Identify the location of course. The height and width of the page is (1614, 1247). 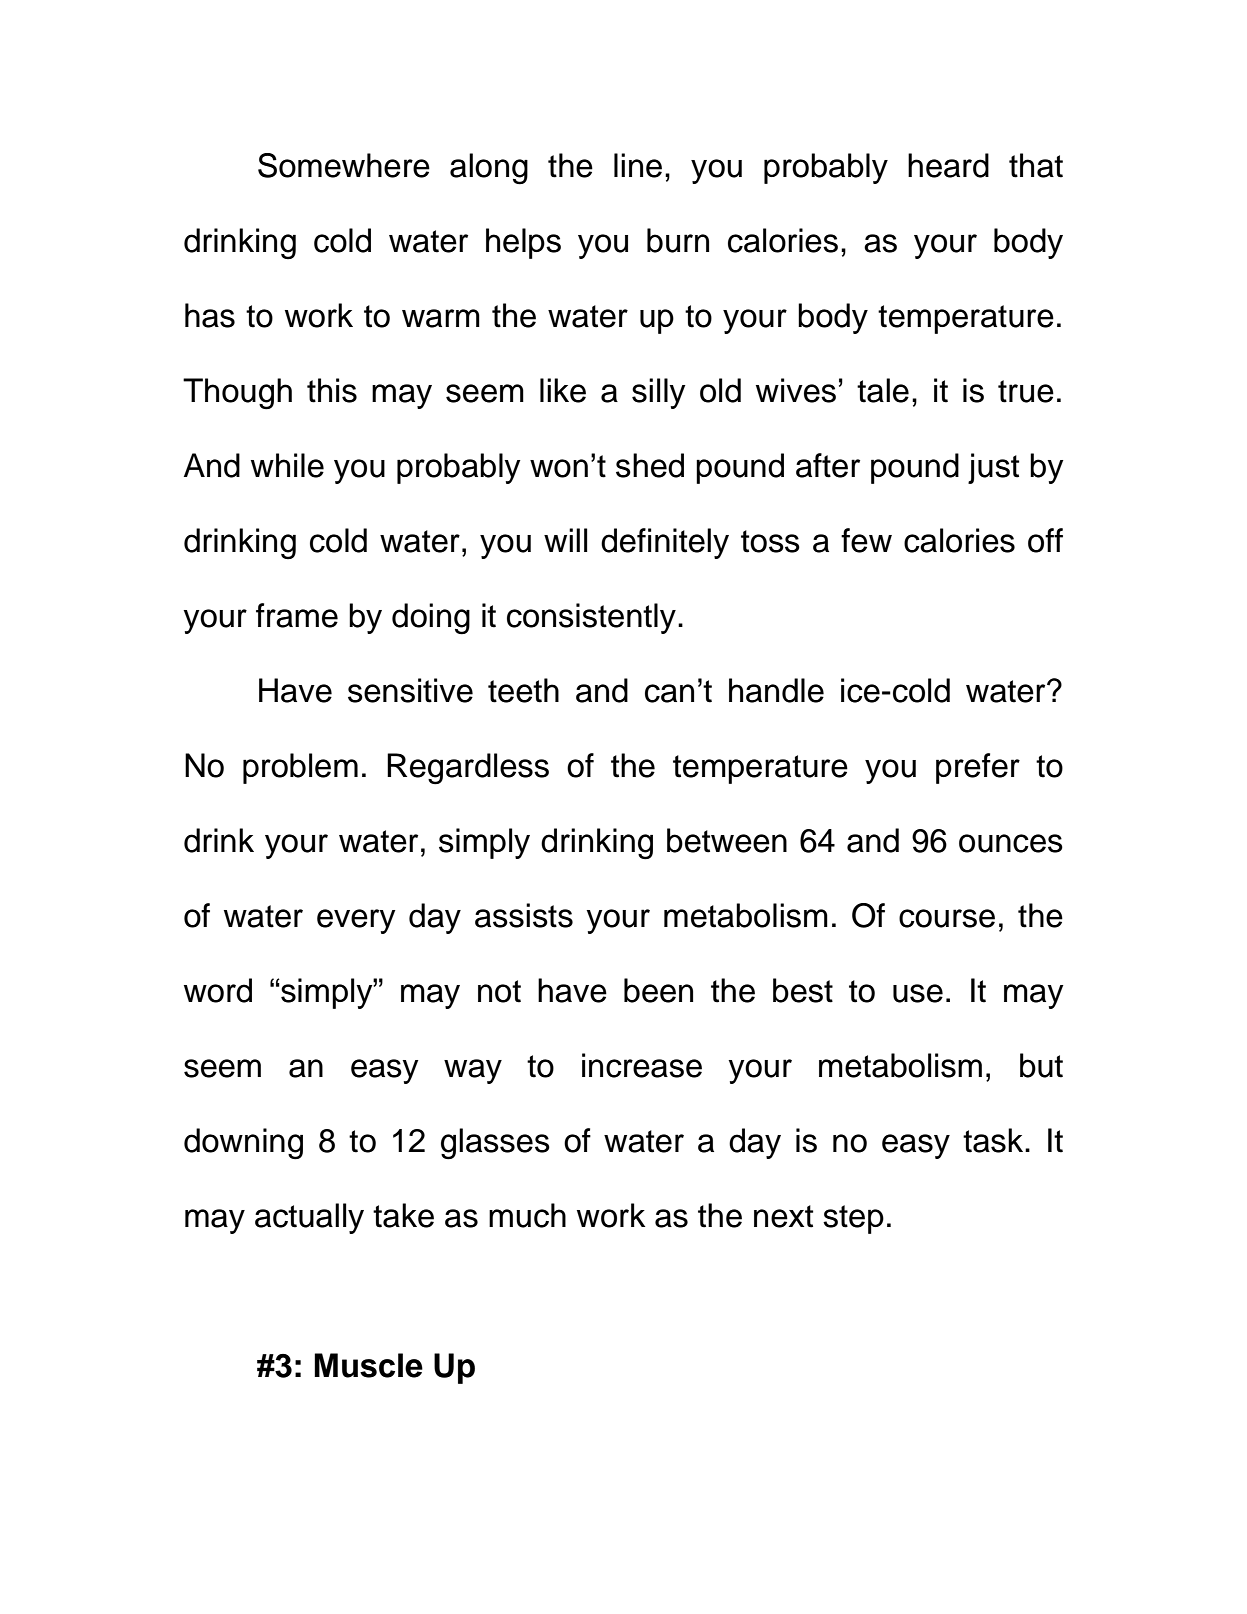
(947, 918).
